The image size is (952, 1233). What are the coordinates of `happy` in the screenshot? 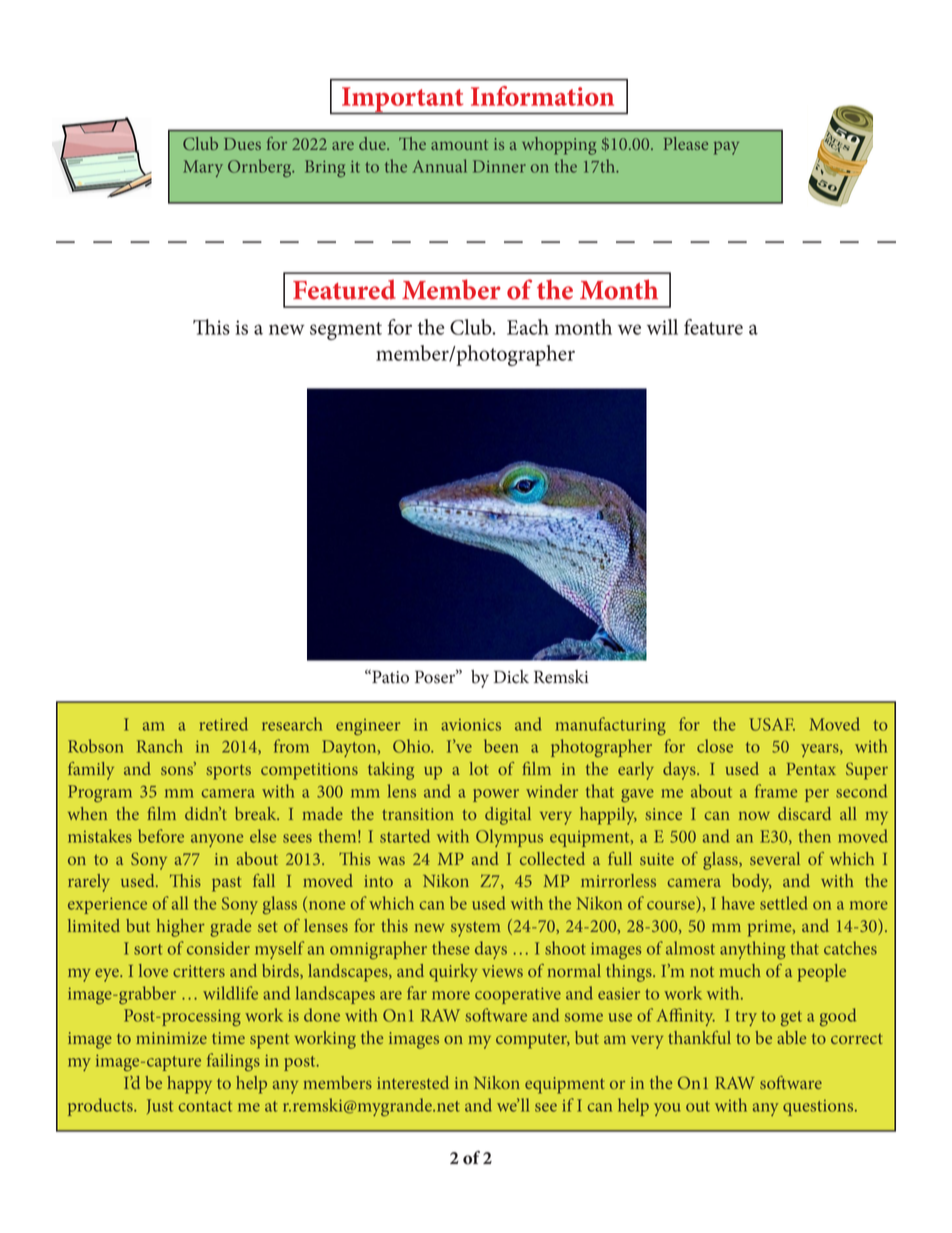 It's located at (189, 1085).
